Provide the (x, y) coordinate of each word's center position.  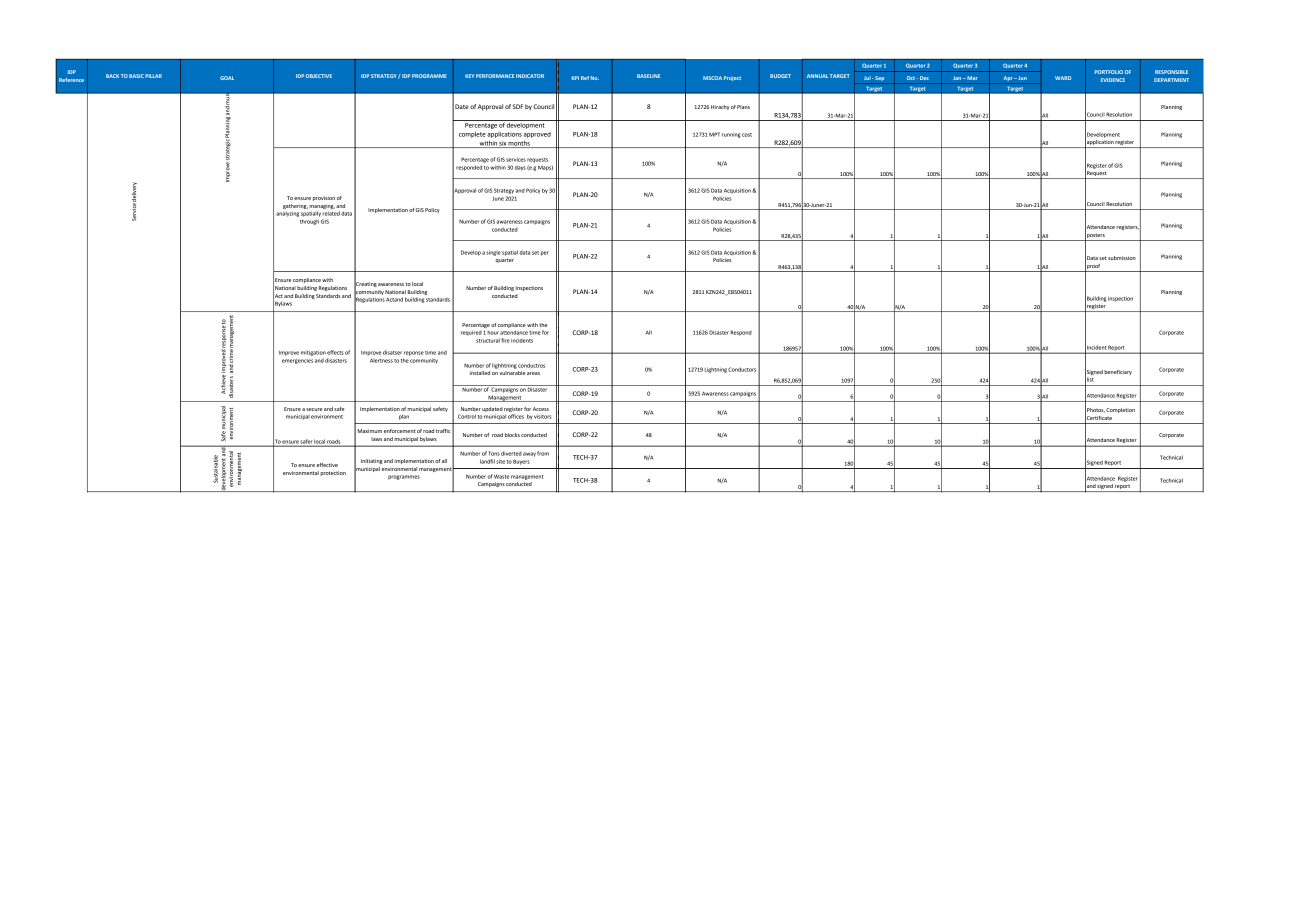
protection (333, 473)
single (493, 253)
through (309, 222)
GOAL (227, 78)
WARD (1063, 78)
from (543, 453)
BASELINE (648, 76)
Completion (1120, 410)
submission (1122, 258)
